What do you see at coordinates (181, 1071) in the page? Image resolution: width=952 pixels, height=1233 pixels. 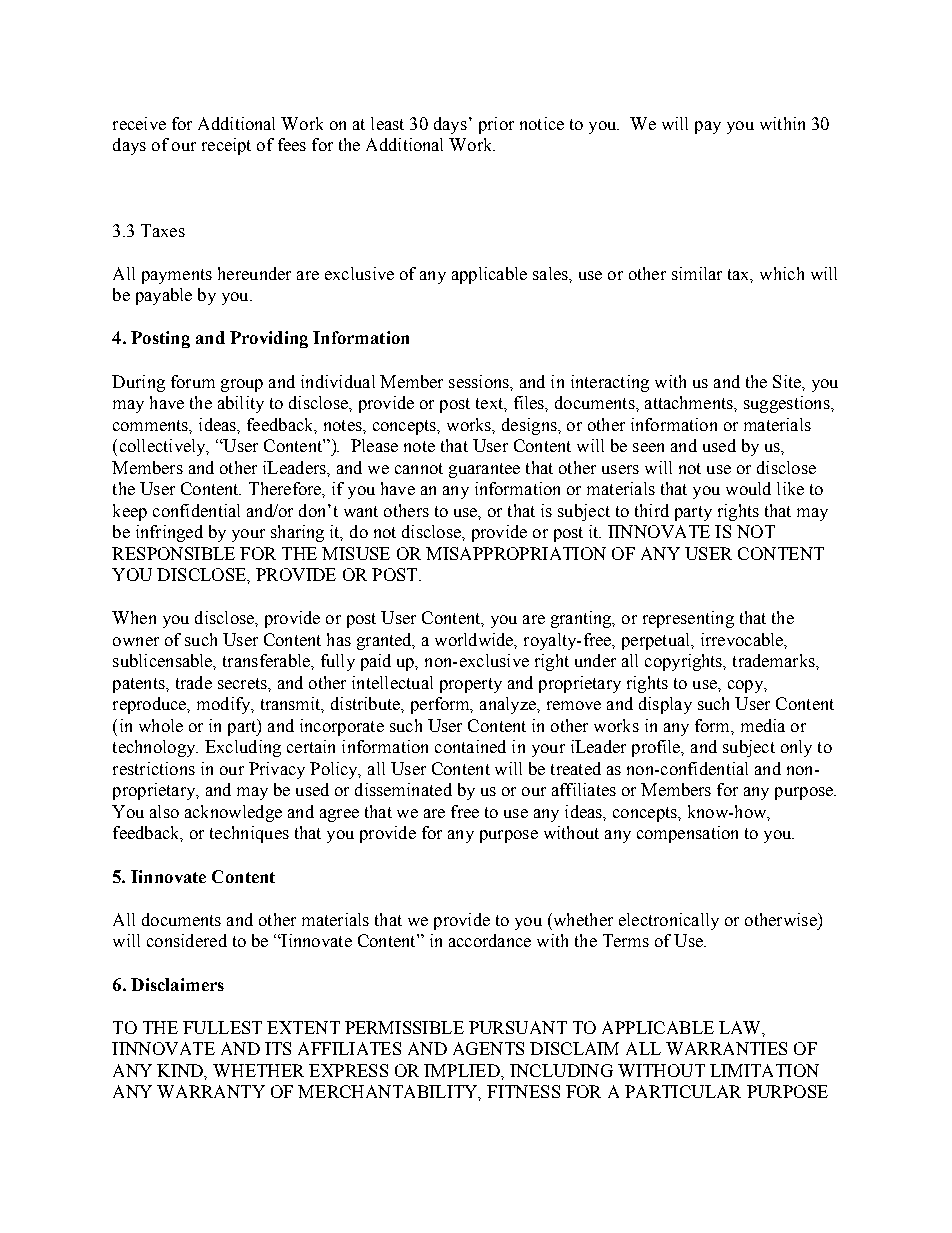 I see `KIND` at bounding box center [181, 1071].
